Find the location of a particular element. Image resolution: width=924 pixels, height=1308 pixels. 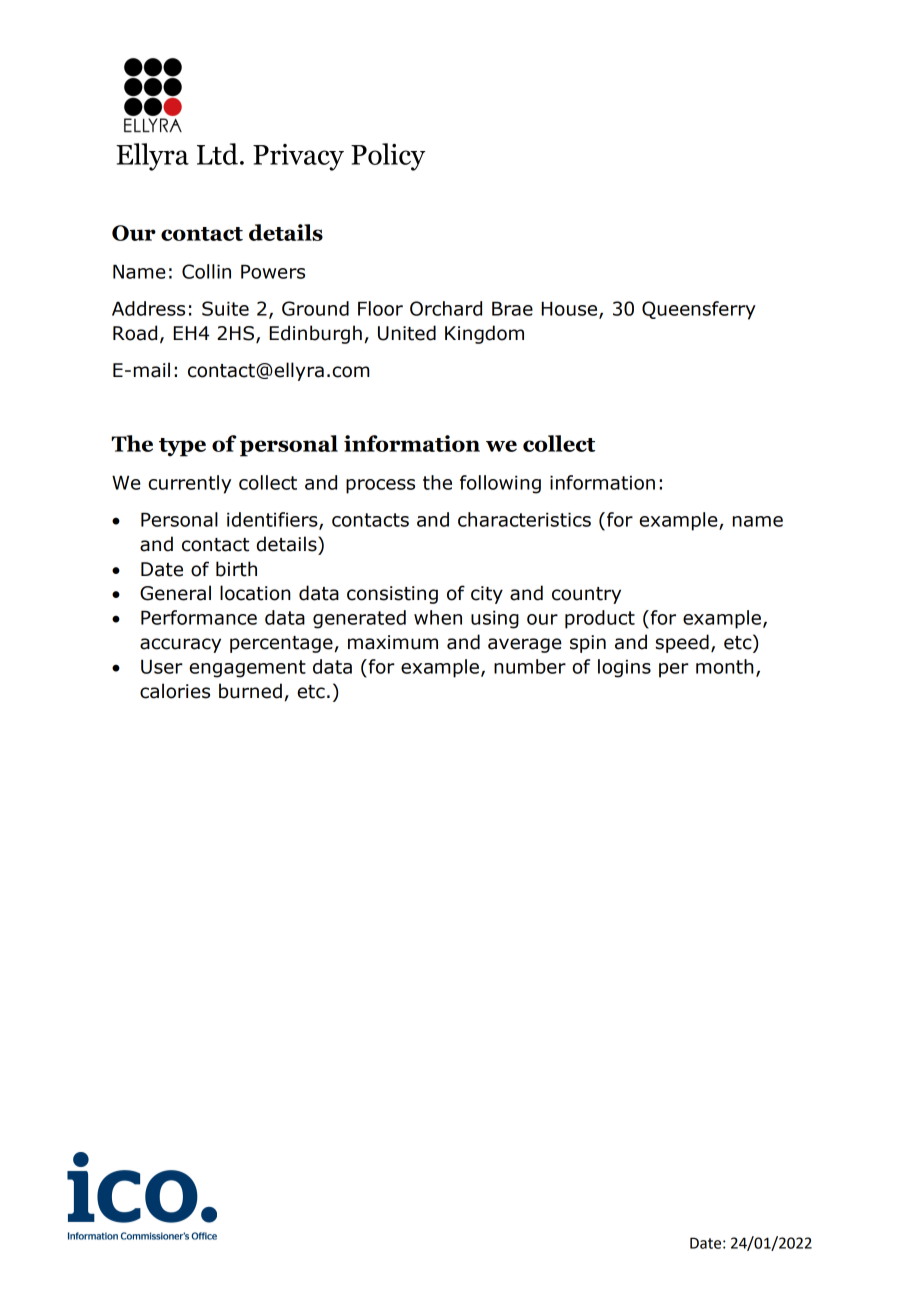

type is located at coordinates (182, 447).
